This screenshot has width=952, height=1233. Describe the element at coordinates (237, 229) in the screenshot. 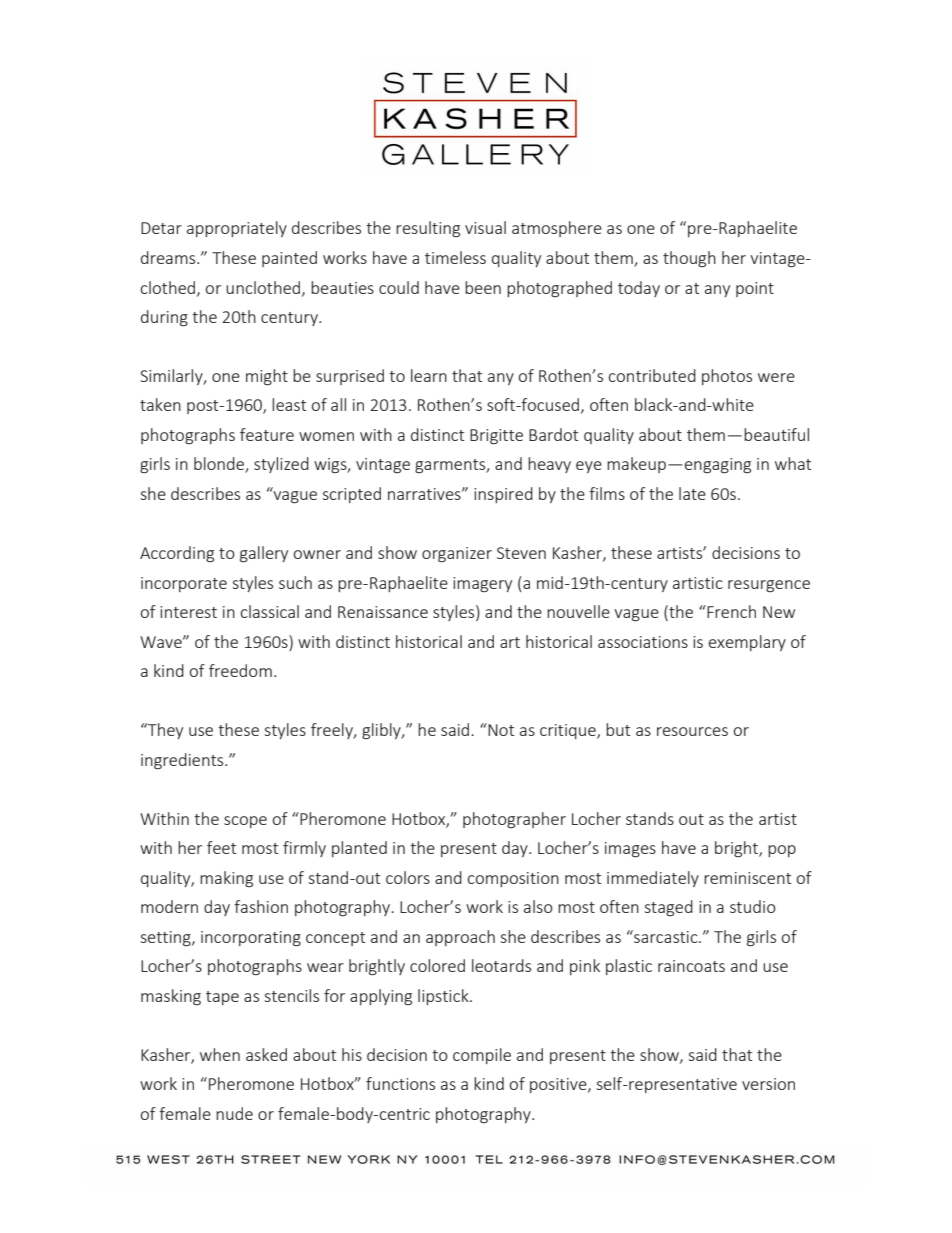

I see `appropriately` at that location.
